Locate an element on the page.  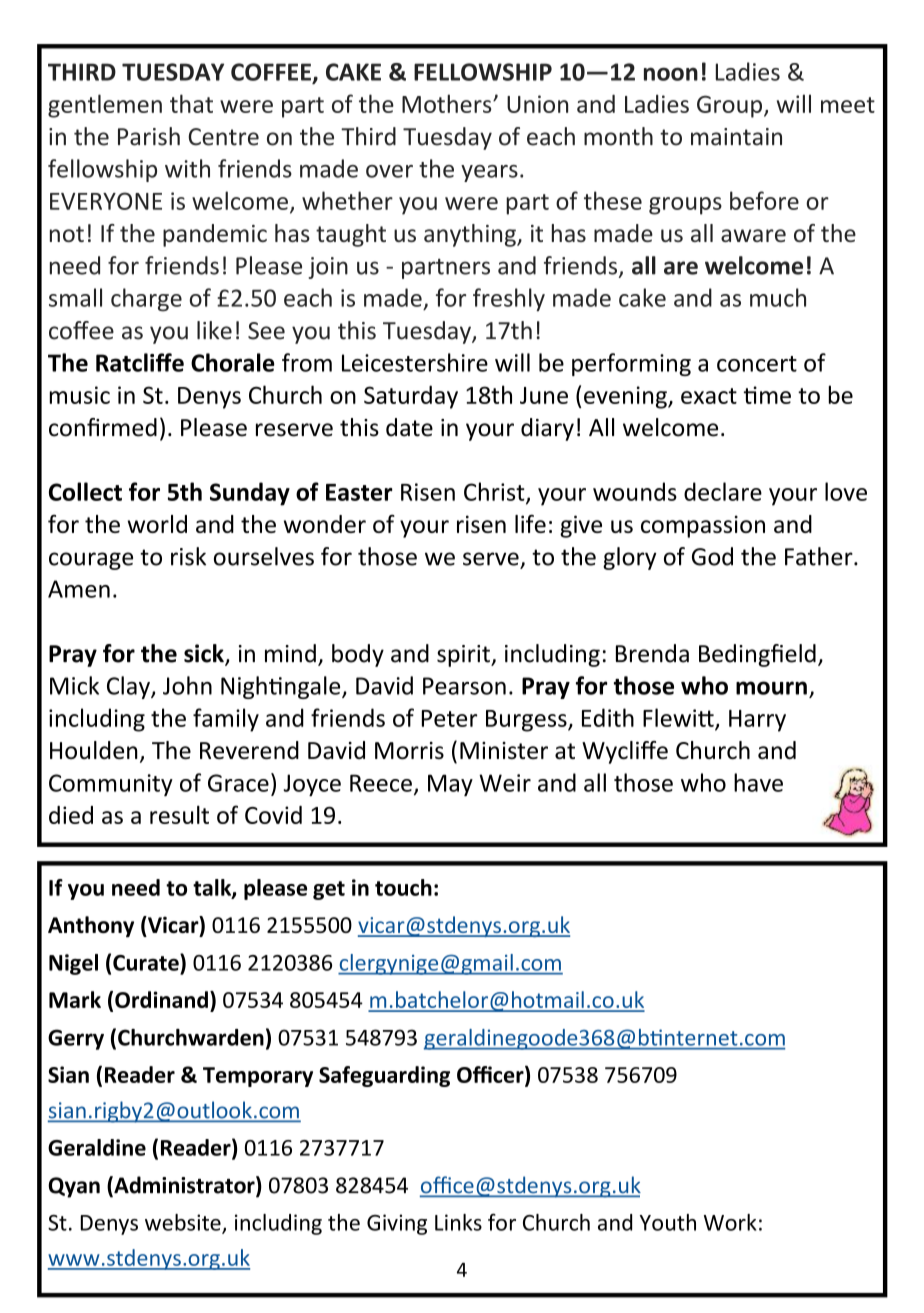
Mothers is located at coordinates (448, 103).
